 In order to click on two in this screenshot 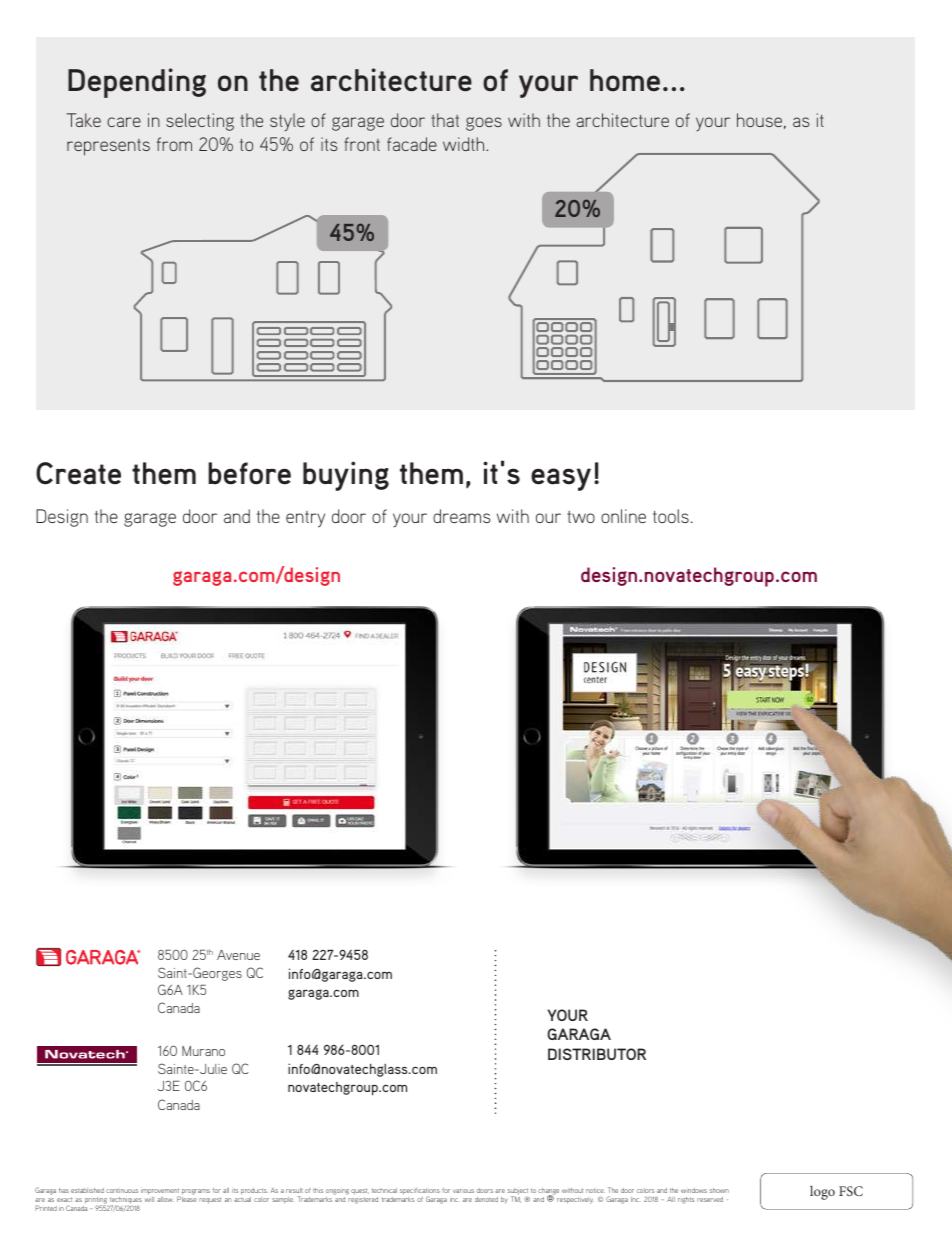, I will do `click(581, 517)`.
